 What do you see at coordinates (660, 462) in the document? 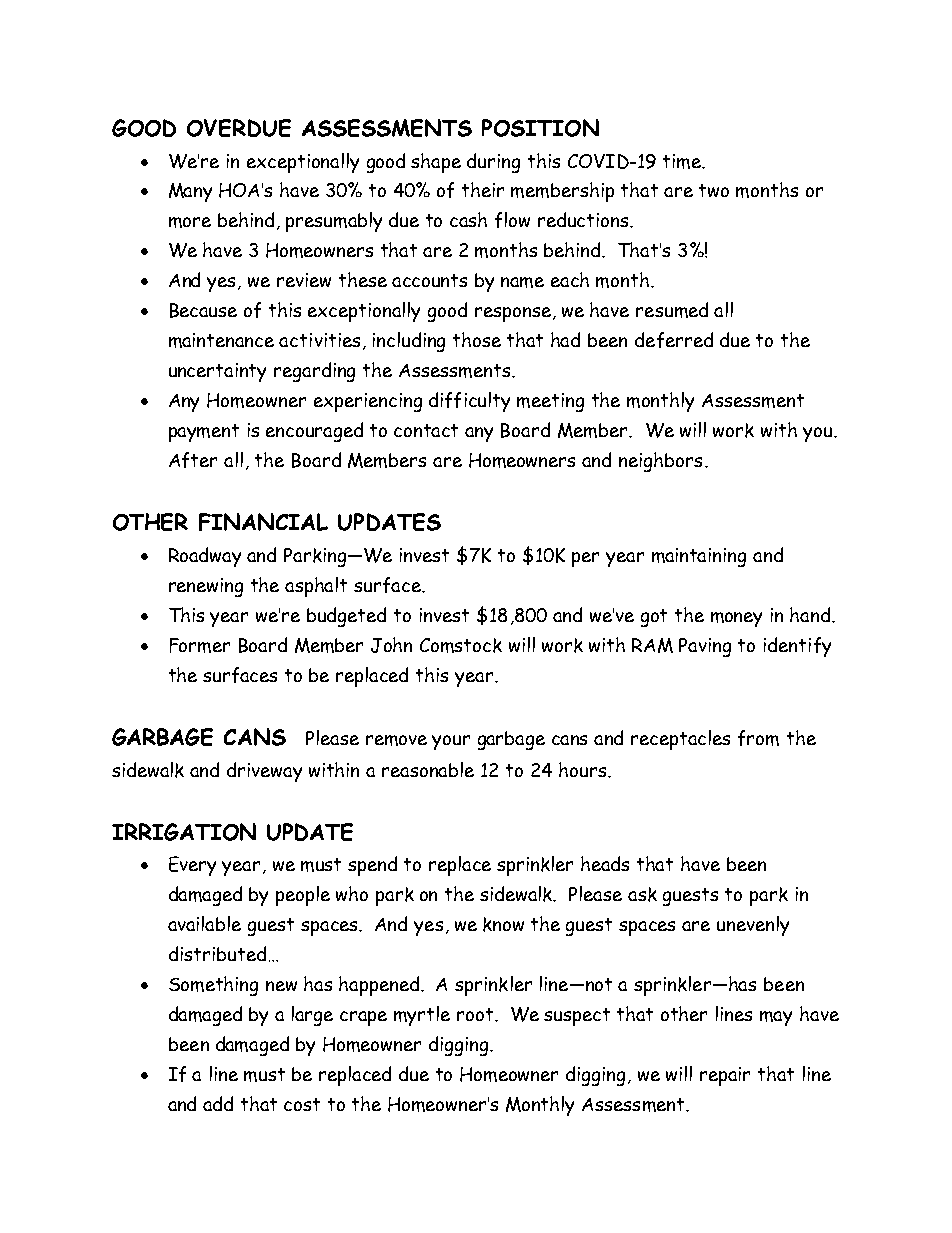
I see `neighbors` at bounding box center [660, 462].
